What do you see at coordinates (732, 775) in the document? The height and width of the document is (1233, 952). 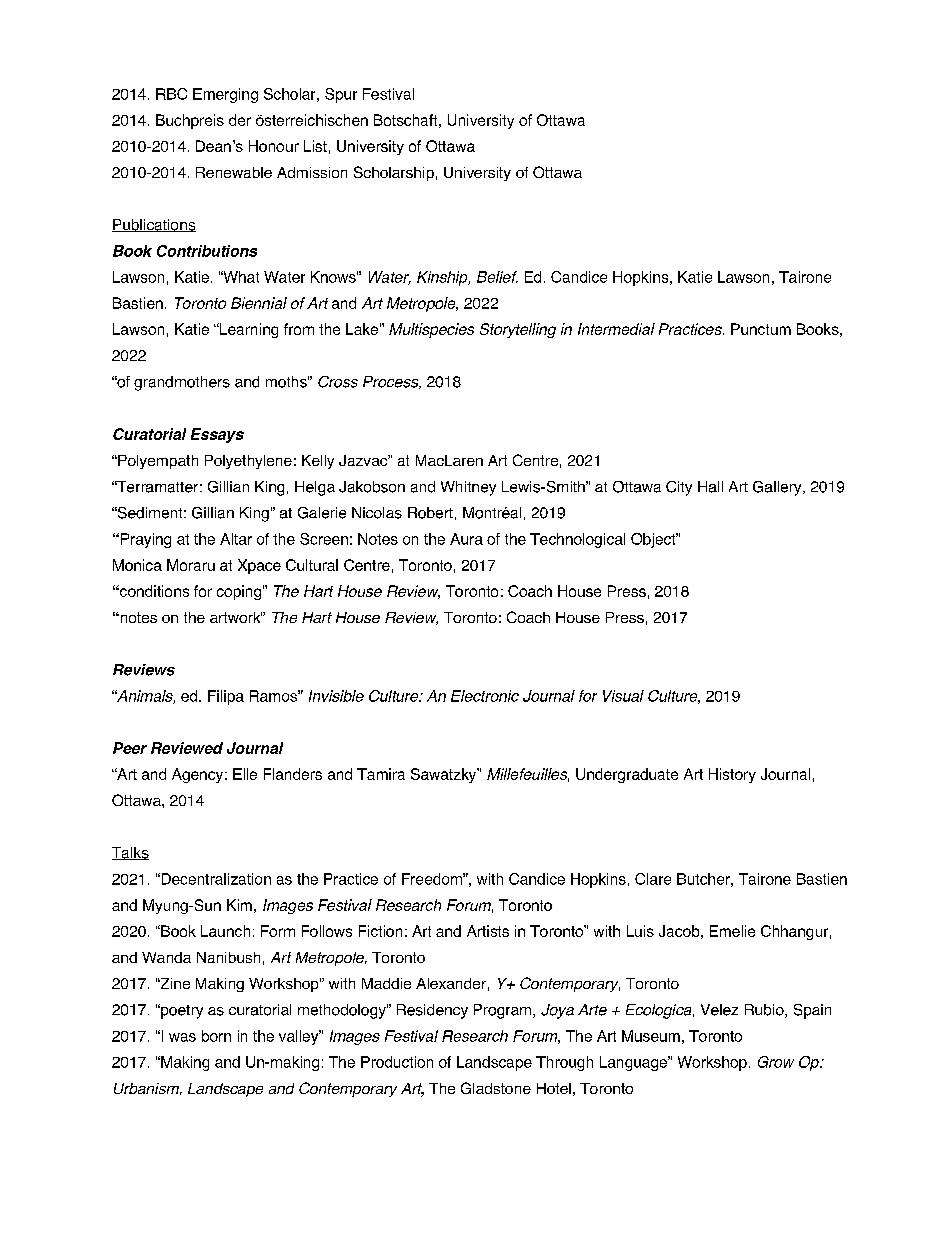 I see `History` at bounding box center [732, 775].
